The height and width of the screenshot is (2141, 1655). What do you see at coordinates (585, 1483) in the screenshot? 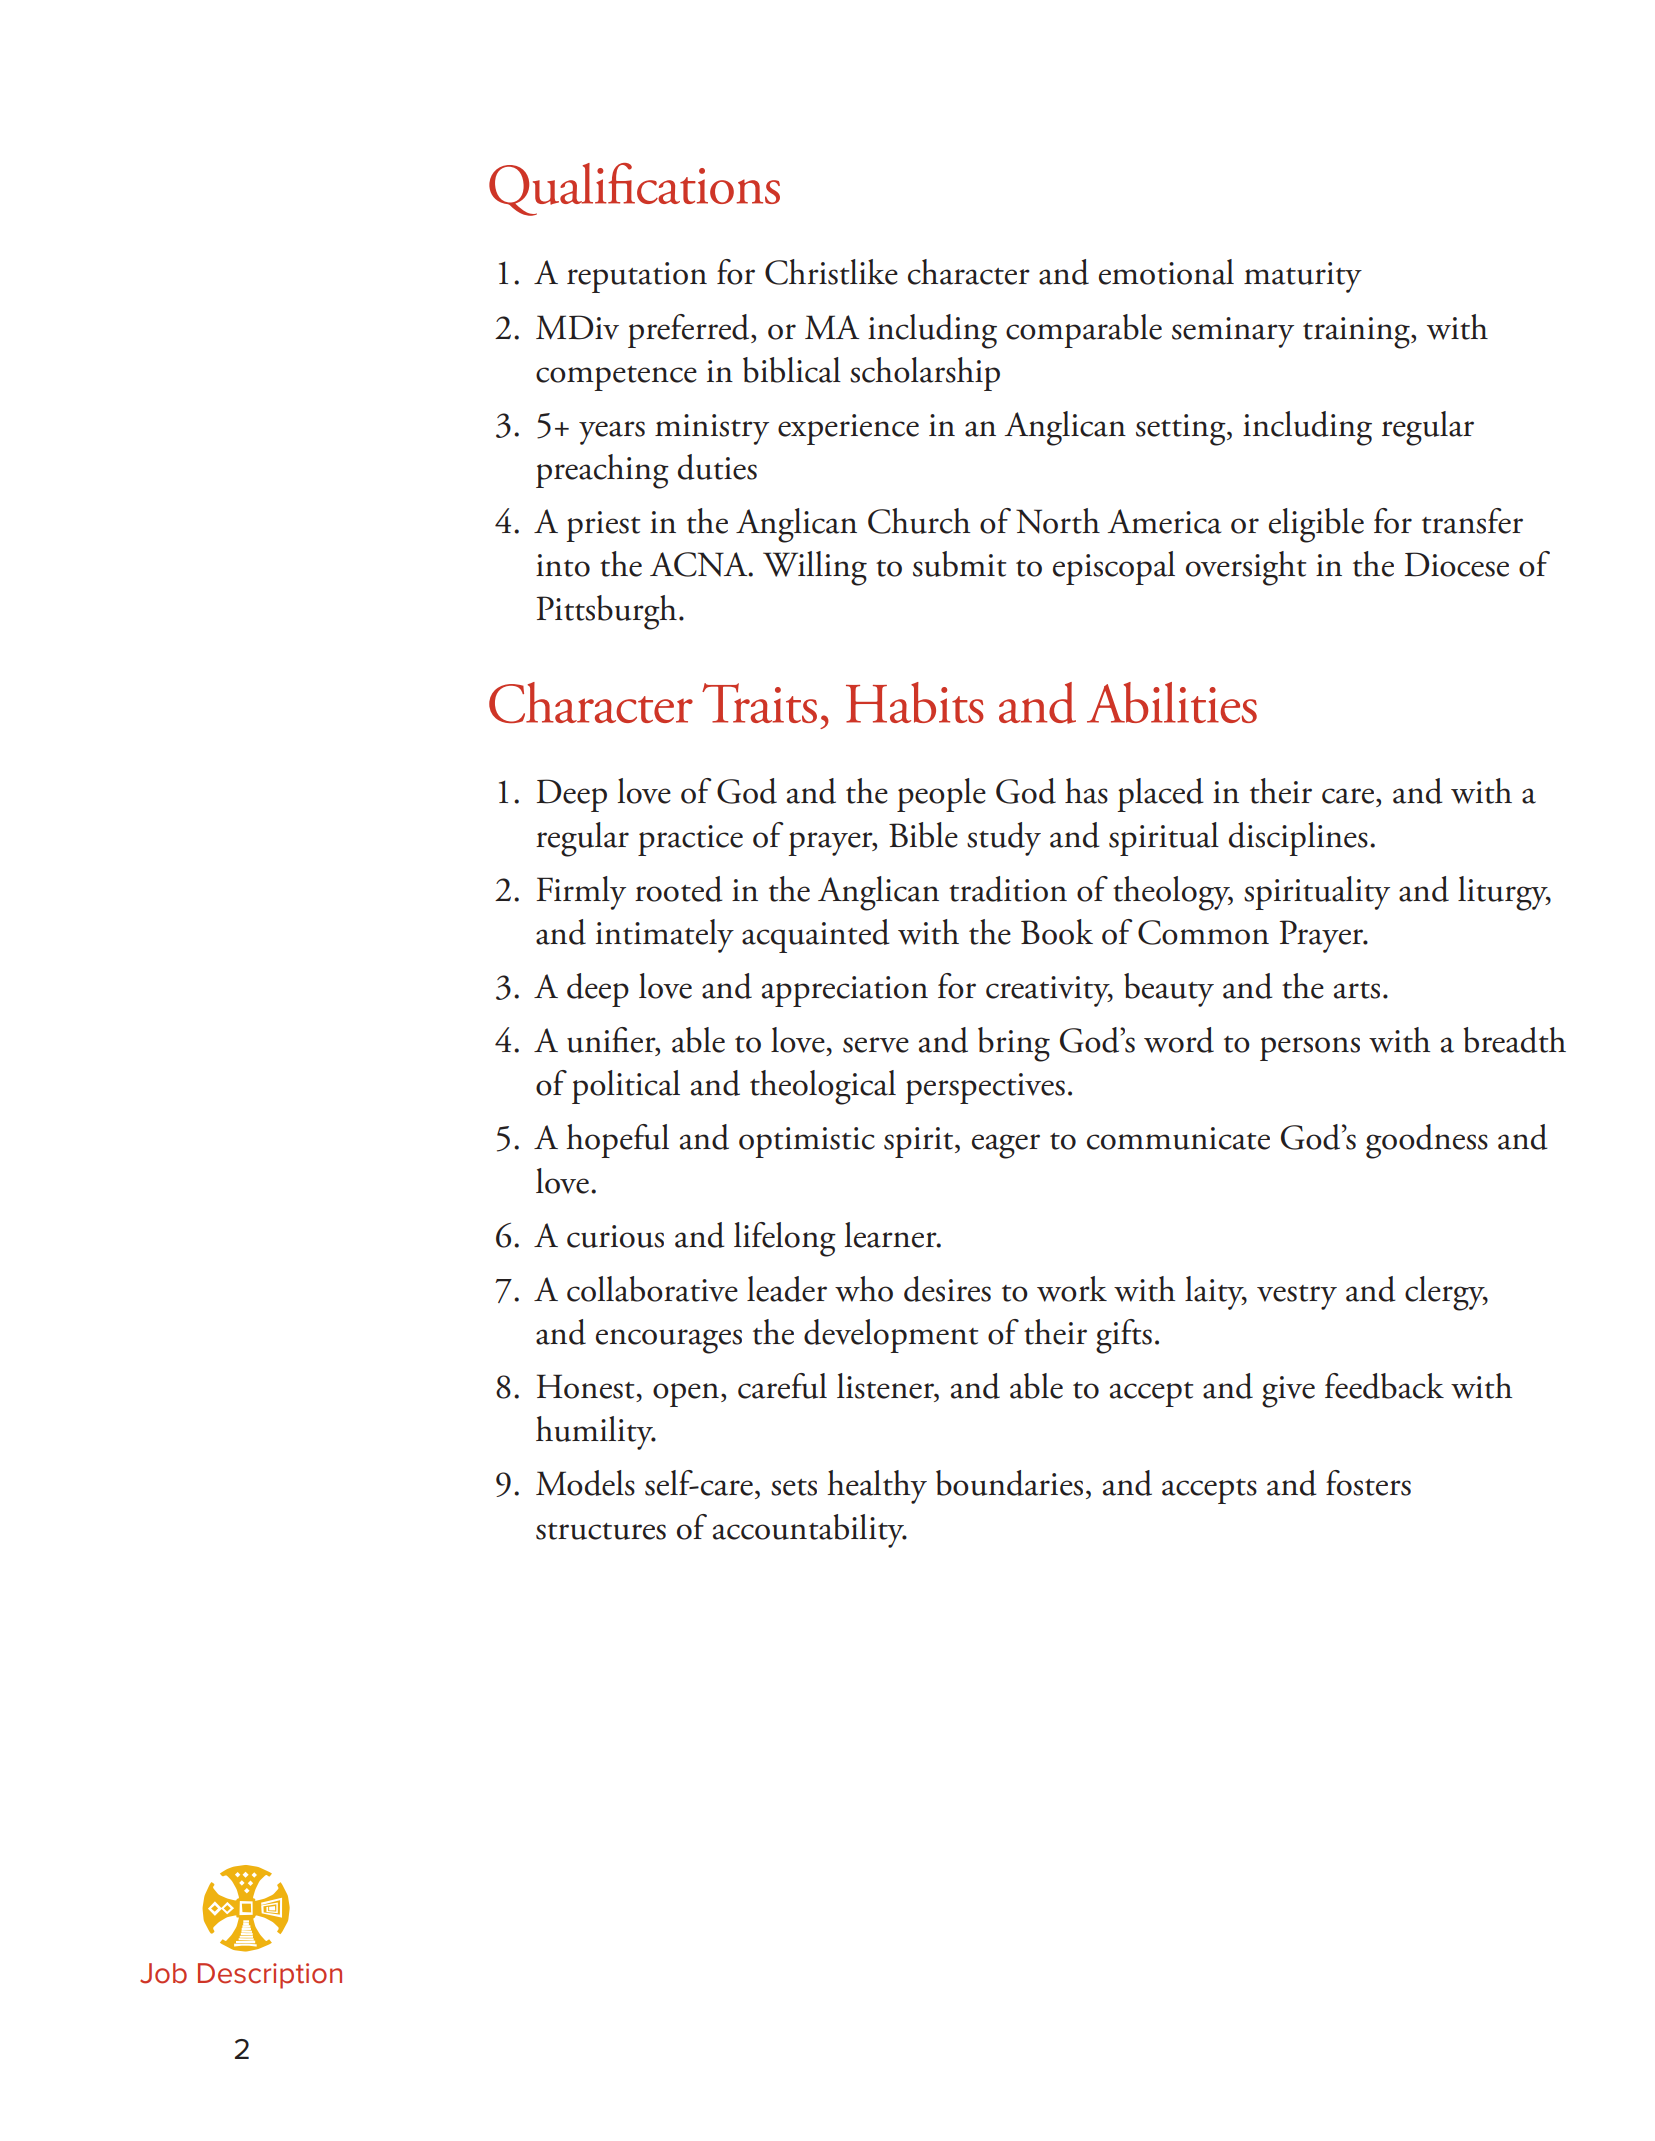
I see `Models` at bounding box center [585, 1483].
